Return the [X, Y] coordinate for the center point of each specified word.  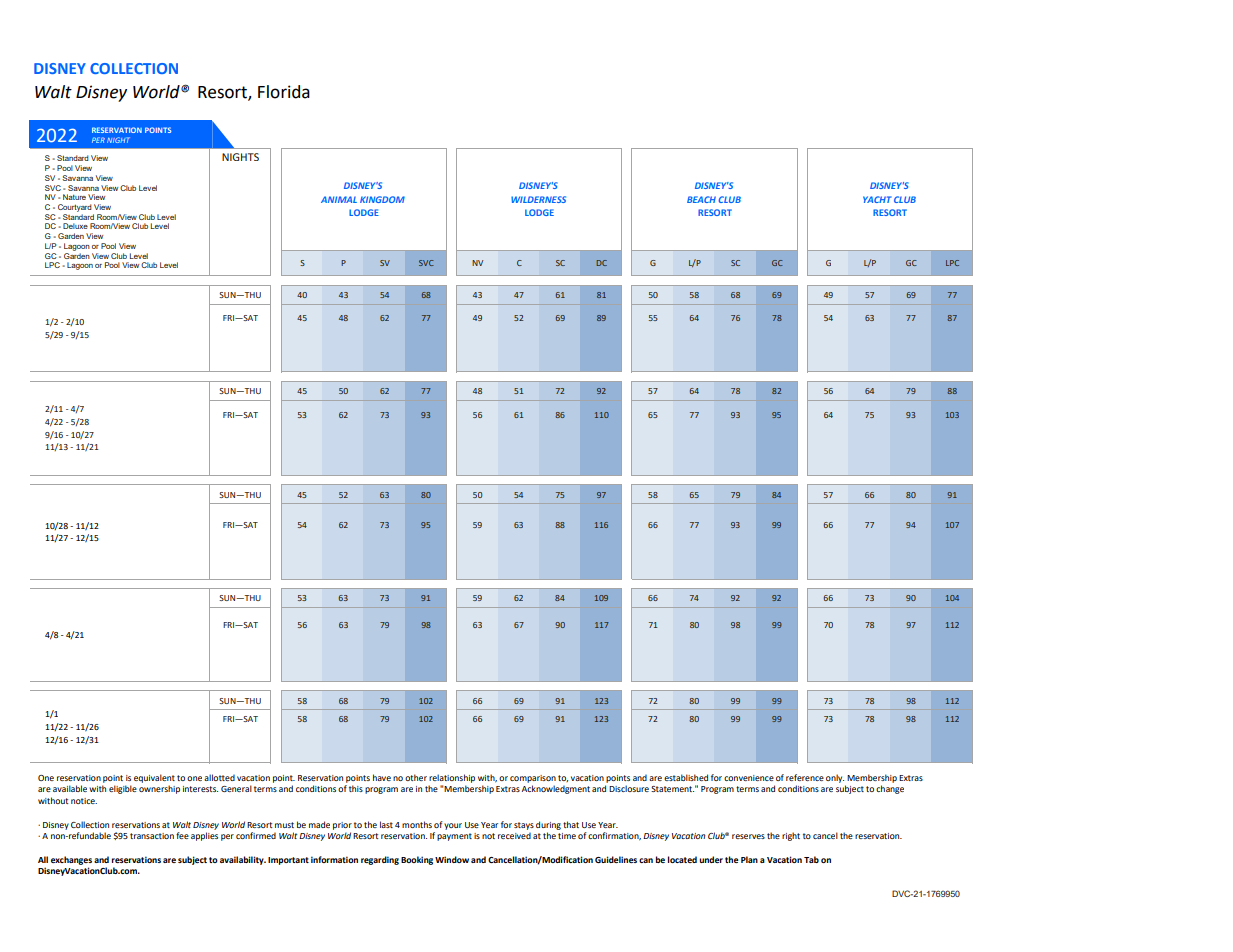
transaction [152, 836]
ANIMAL [339, 199]
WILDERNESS [538, 199]
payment [454, 837]
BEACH [701, 199]
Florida [284, 92]
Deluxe [75, 226]
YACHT [877, 199]
